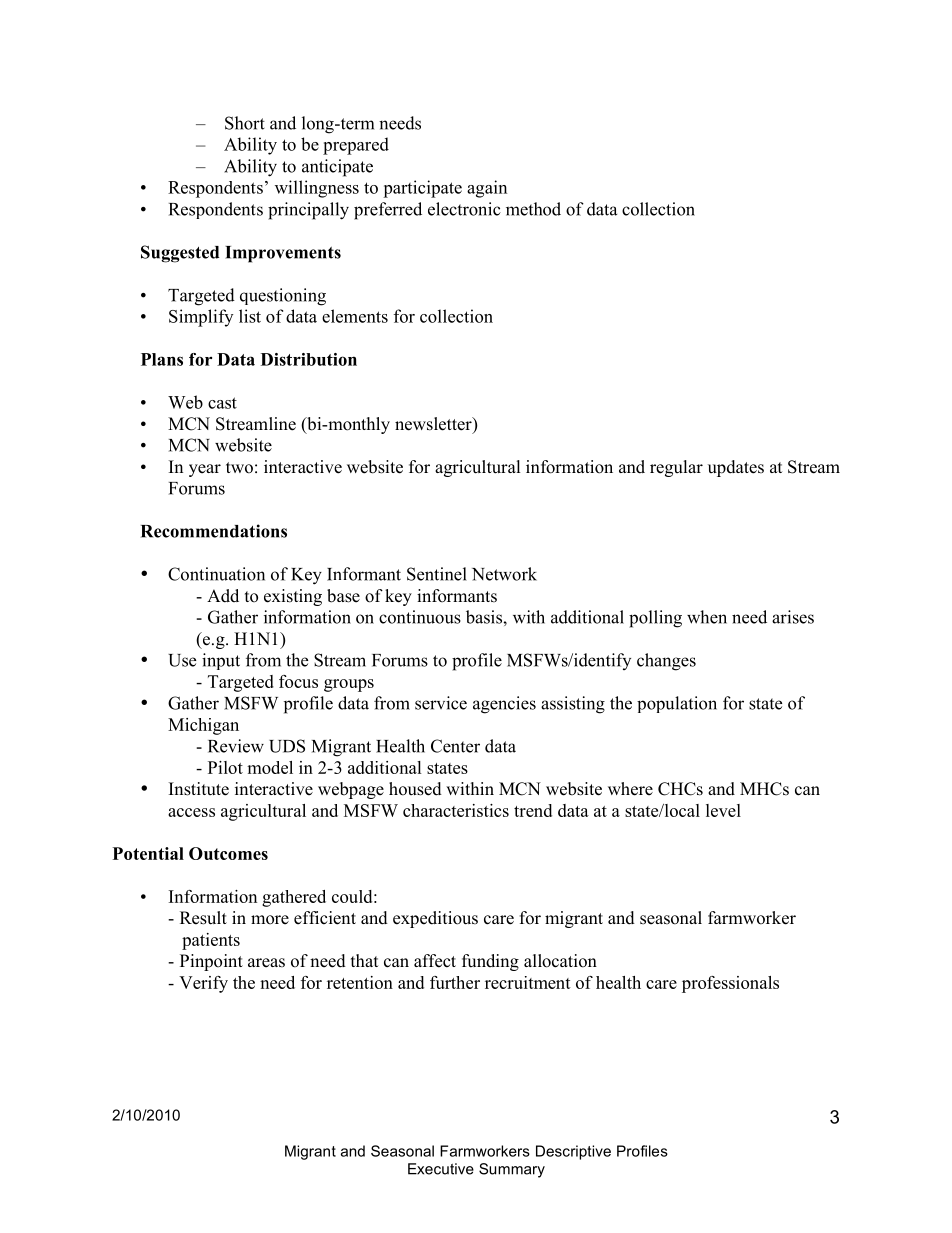  What do you see at coordinates (434, 425) in the document?
I see `newsletter` at bounding box center [434, 425].
